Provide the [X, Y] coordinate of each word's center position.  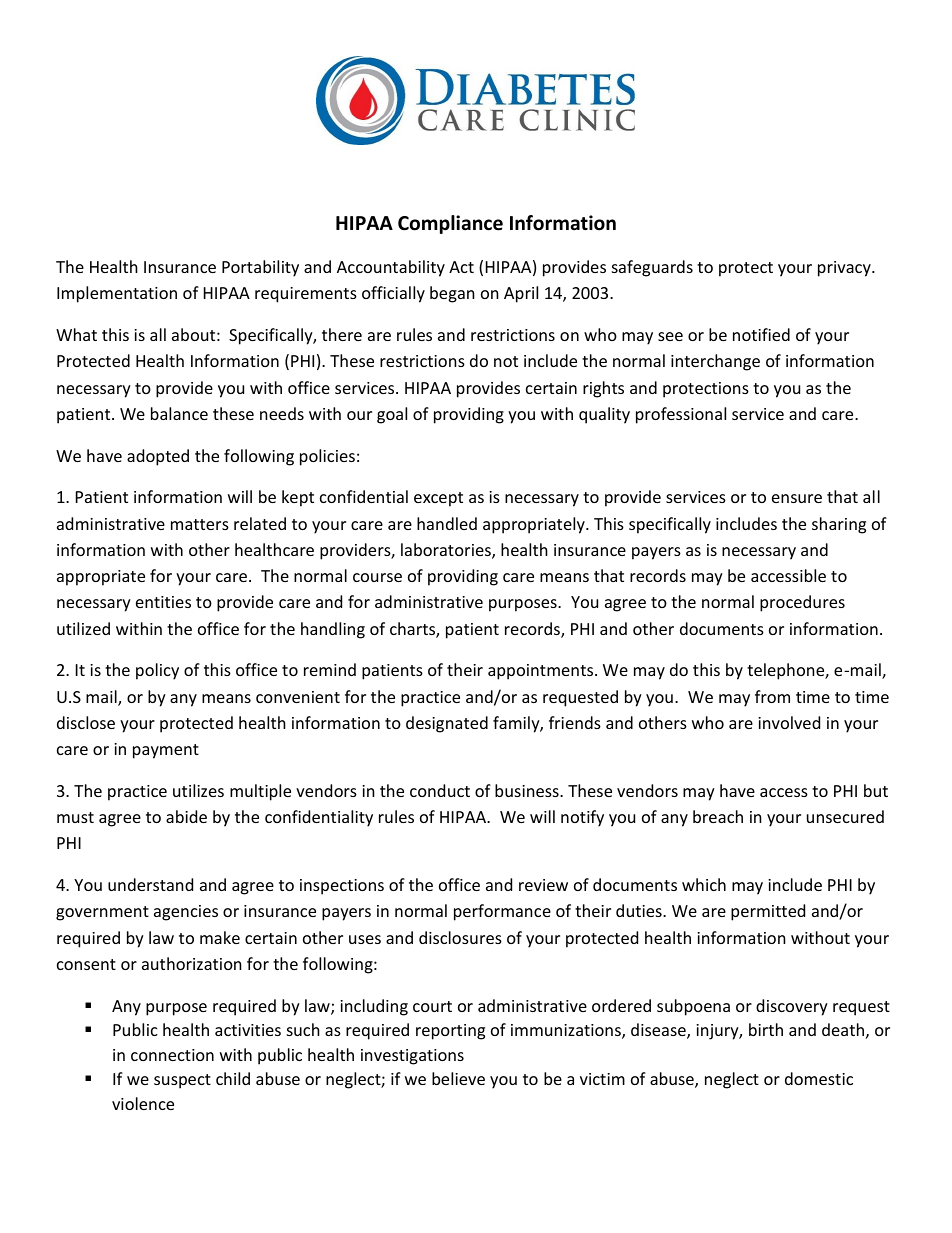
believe [458, 1078]
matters [200, 524]
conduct [440, 790]
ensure [797, 498]
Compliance [450, 224]
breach [718, 816]
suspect [182, 1081]
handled [447, 523]
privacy [845, 269]
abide [186, 816]
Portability [260, 268]
